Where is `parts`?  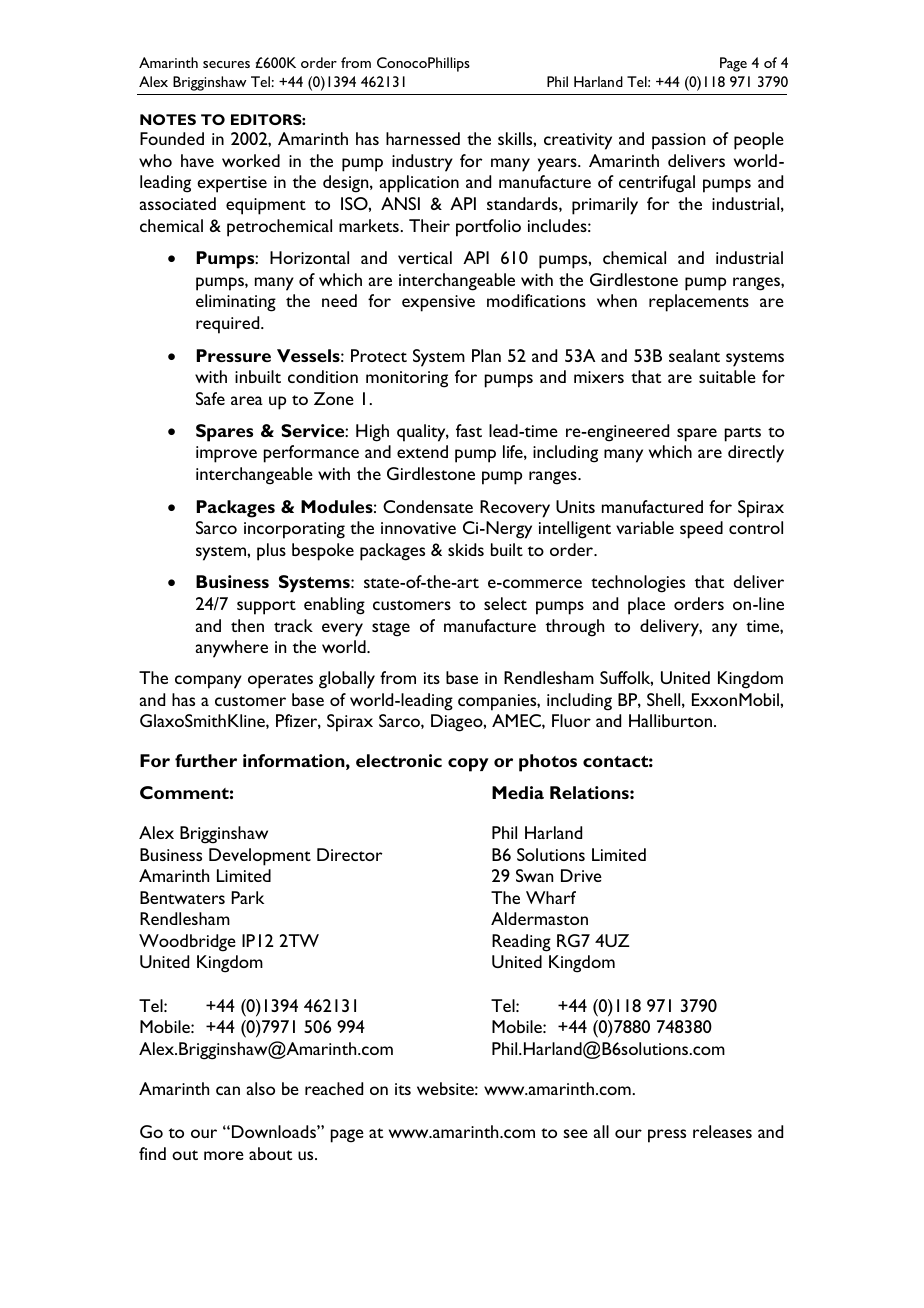
parts is located at coordinates (743, 434).
